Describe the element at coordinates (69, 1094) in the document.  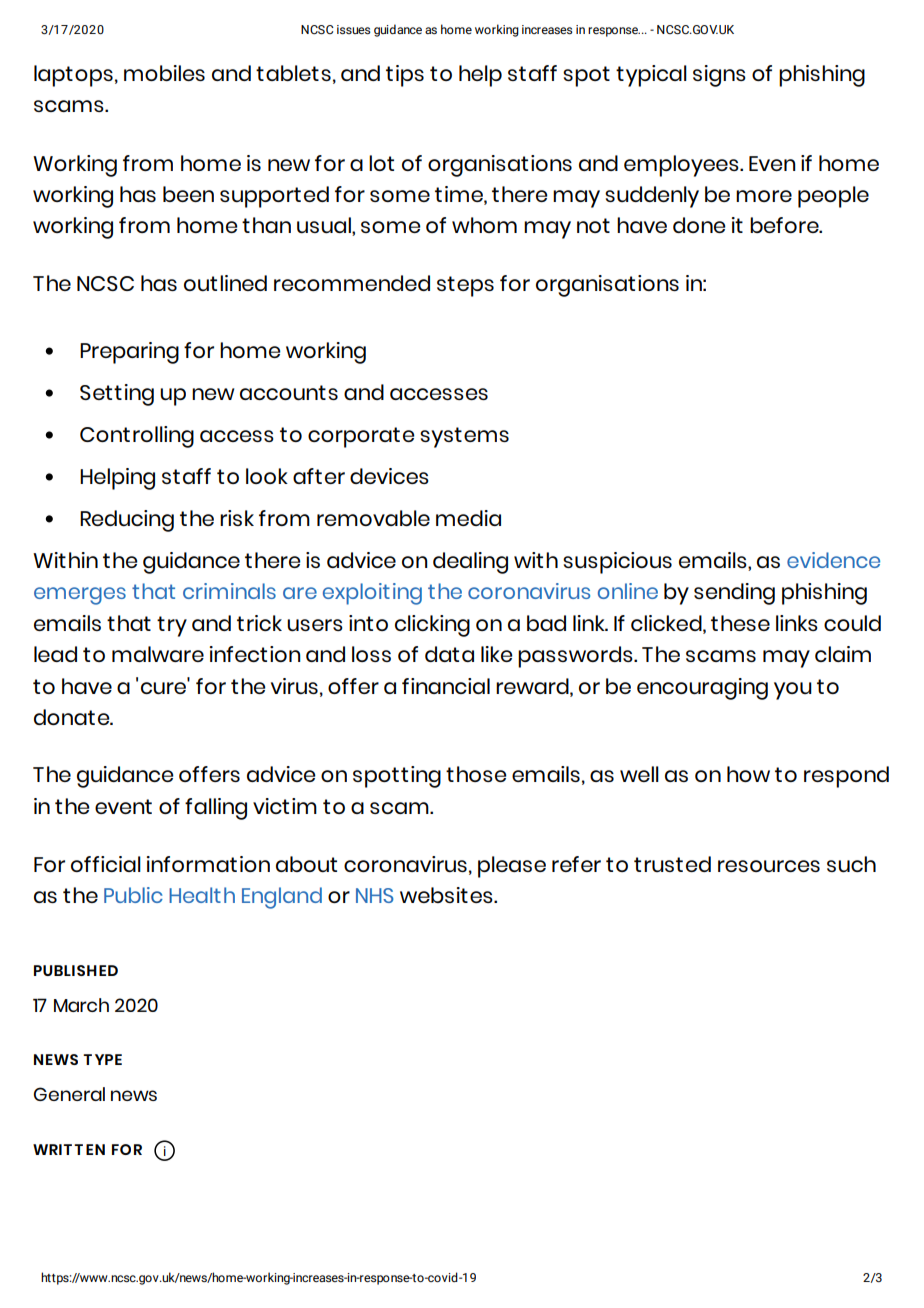
I see `General` at that location.
